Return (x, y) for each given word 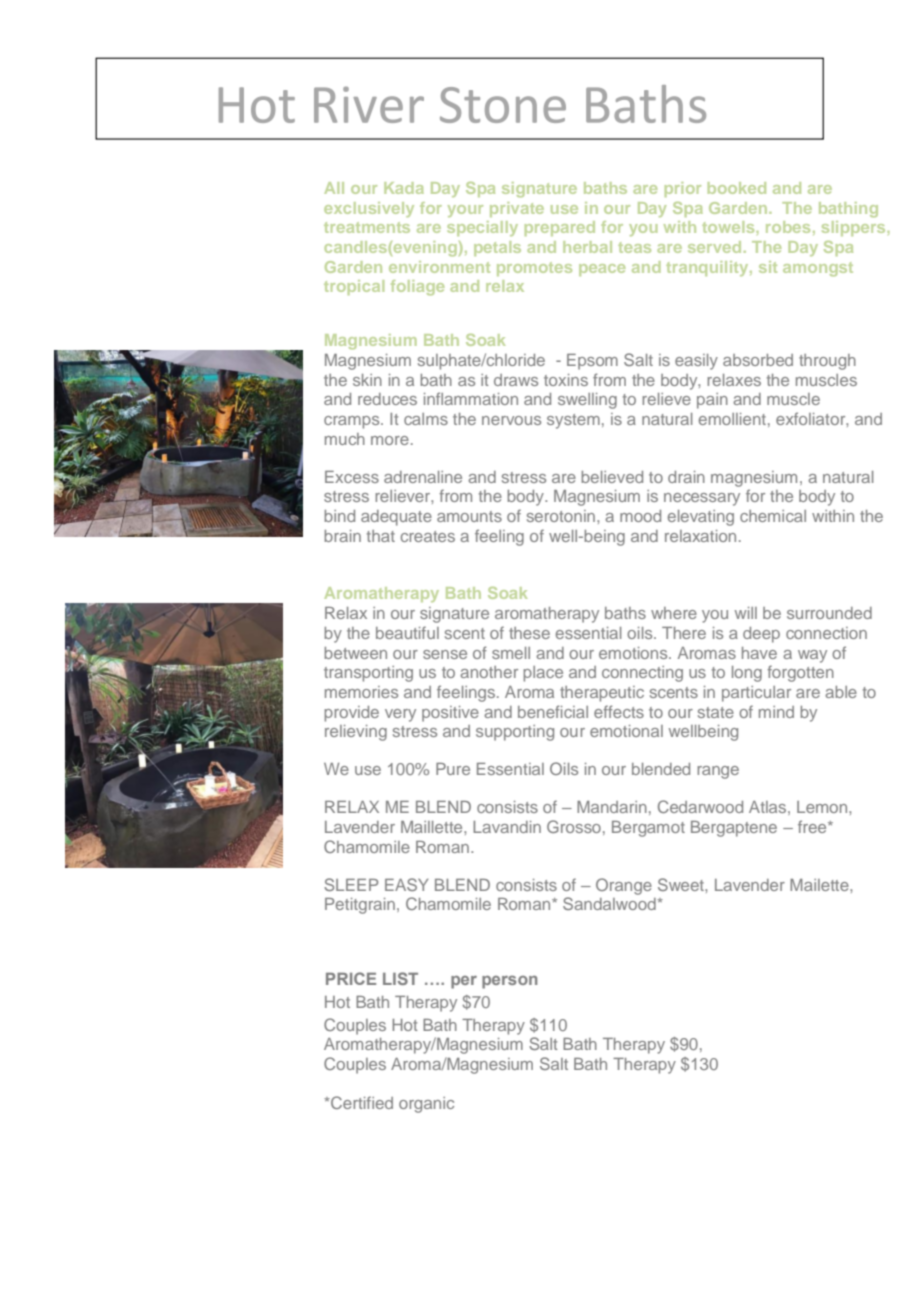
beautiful (407, 632)
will (746, 613)
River (369, 105)
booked (737, 188)
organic (426, 1105)
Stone (503, 105)
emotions (634, 653)
